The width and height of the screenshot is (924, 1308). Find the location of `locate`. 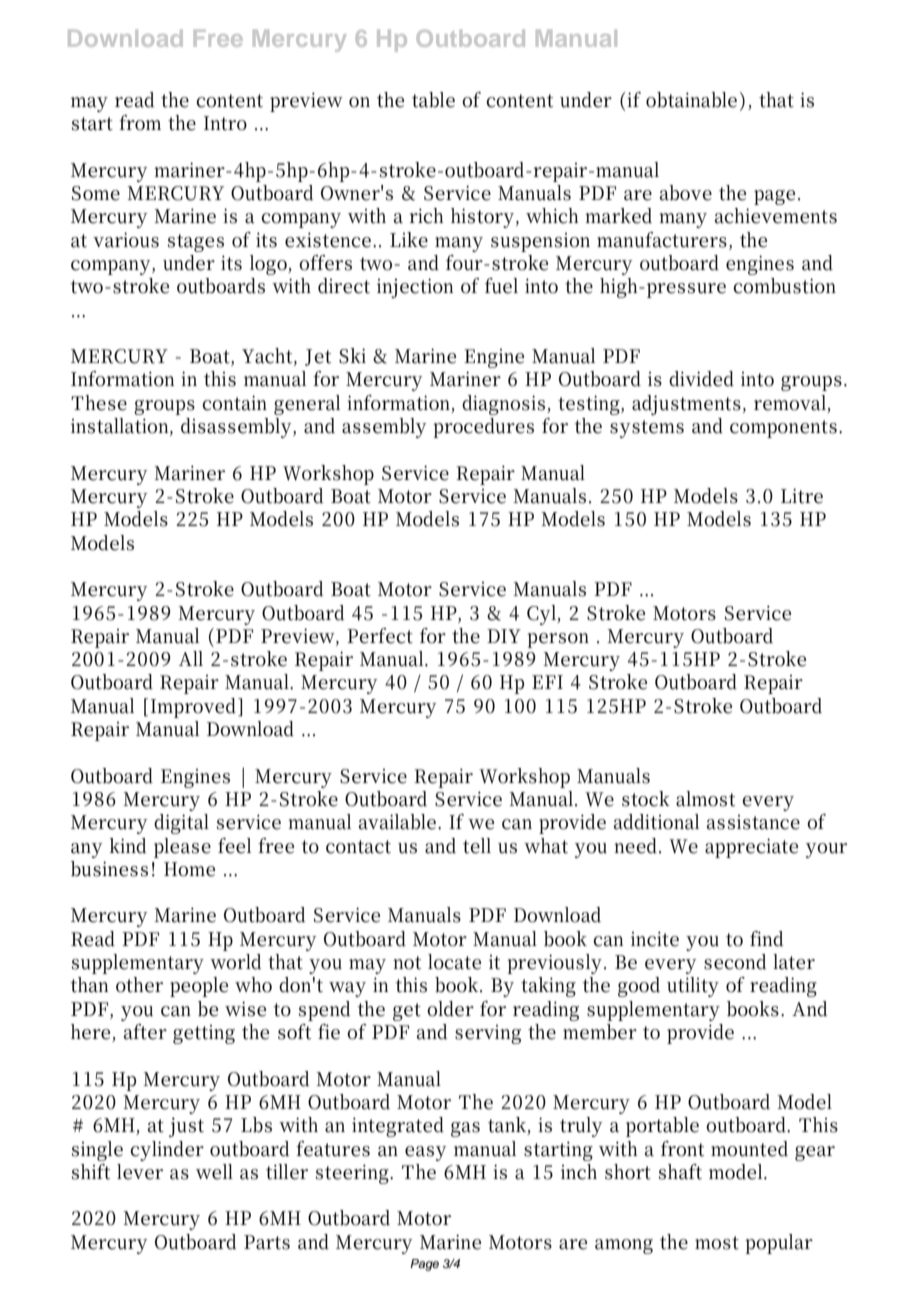

locate is located at coordinates (454, 962).
